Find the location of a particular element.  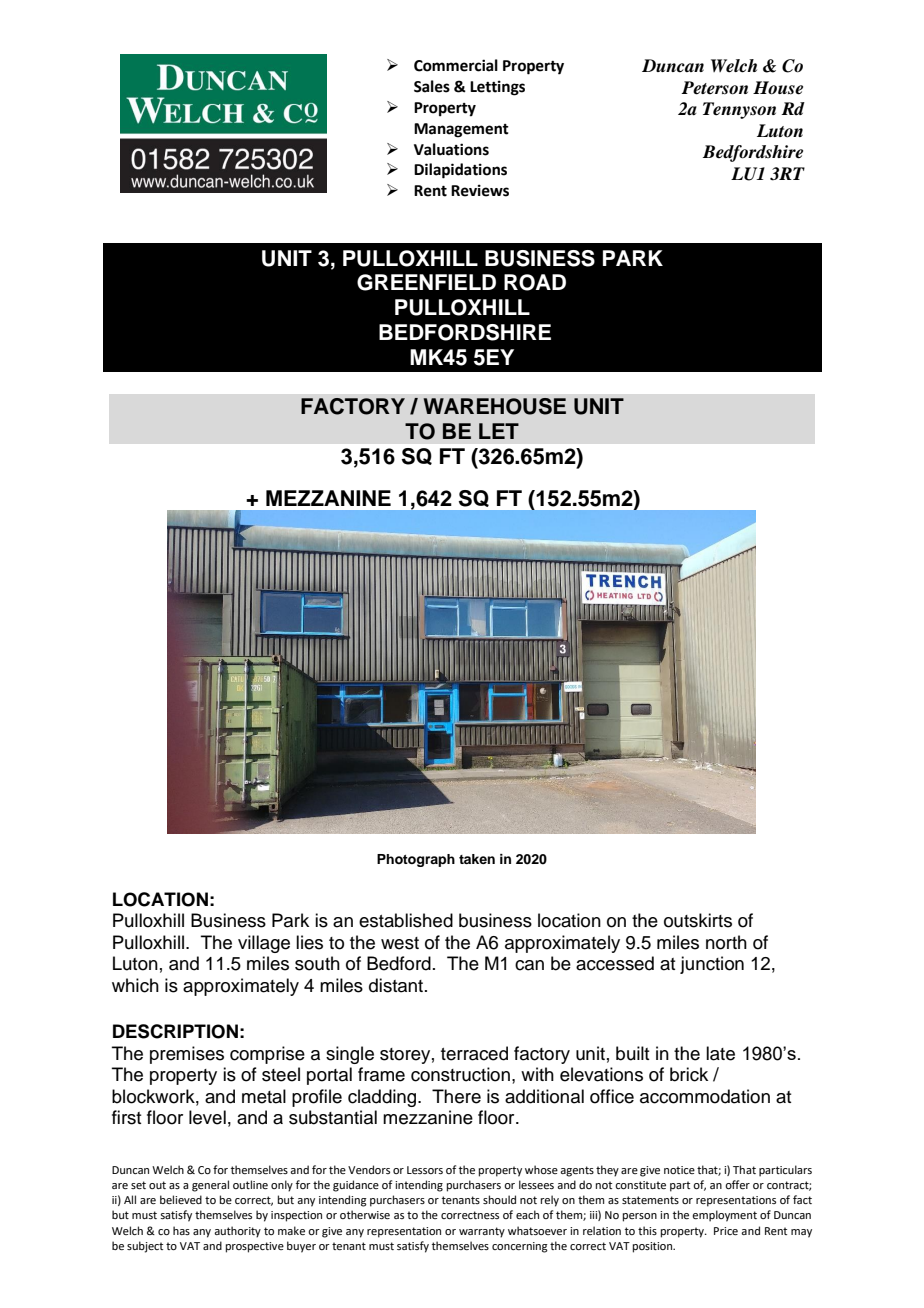

Reviews is located at coordinates (480, 190).
